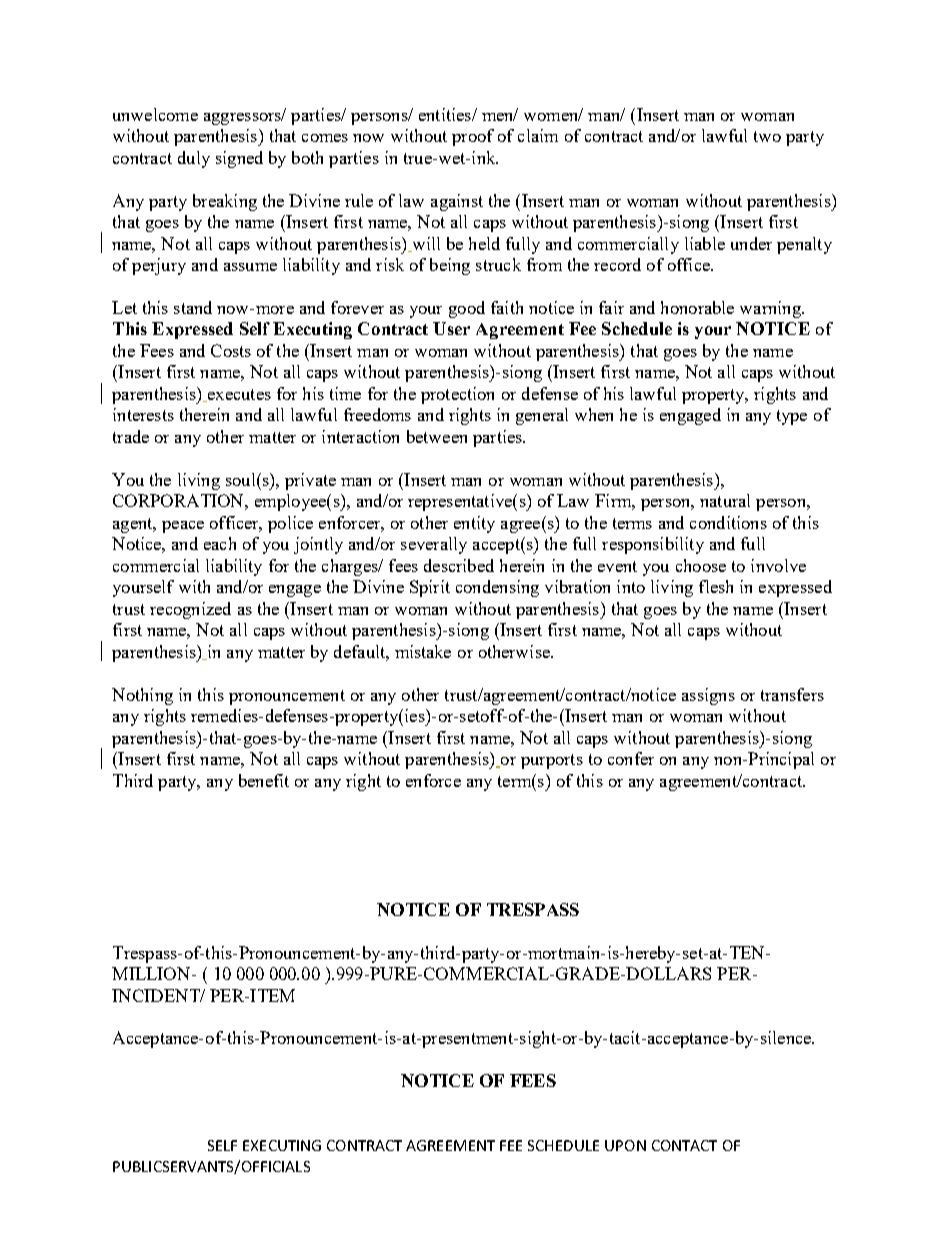 This image has width=952, height=1233. I want to click on UPON, so click(625, 1145).
